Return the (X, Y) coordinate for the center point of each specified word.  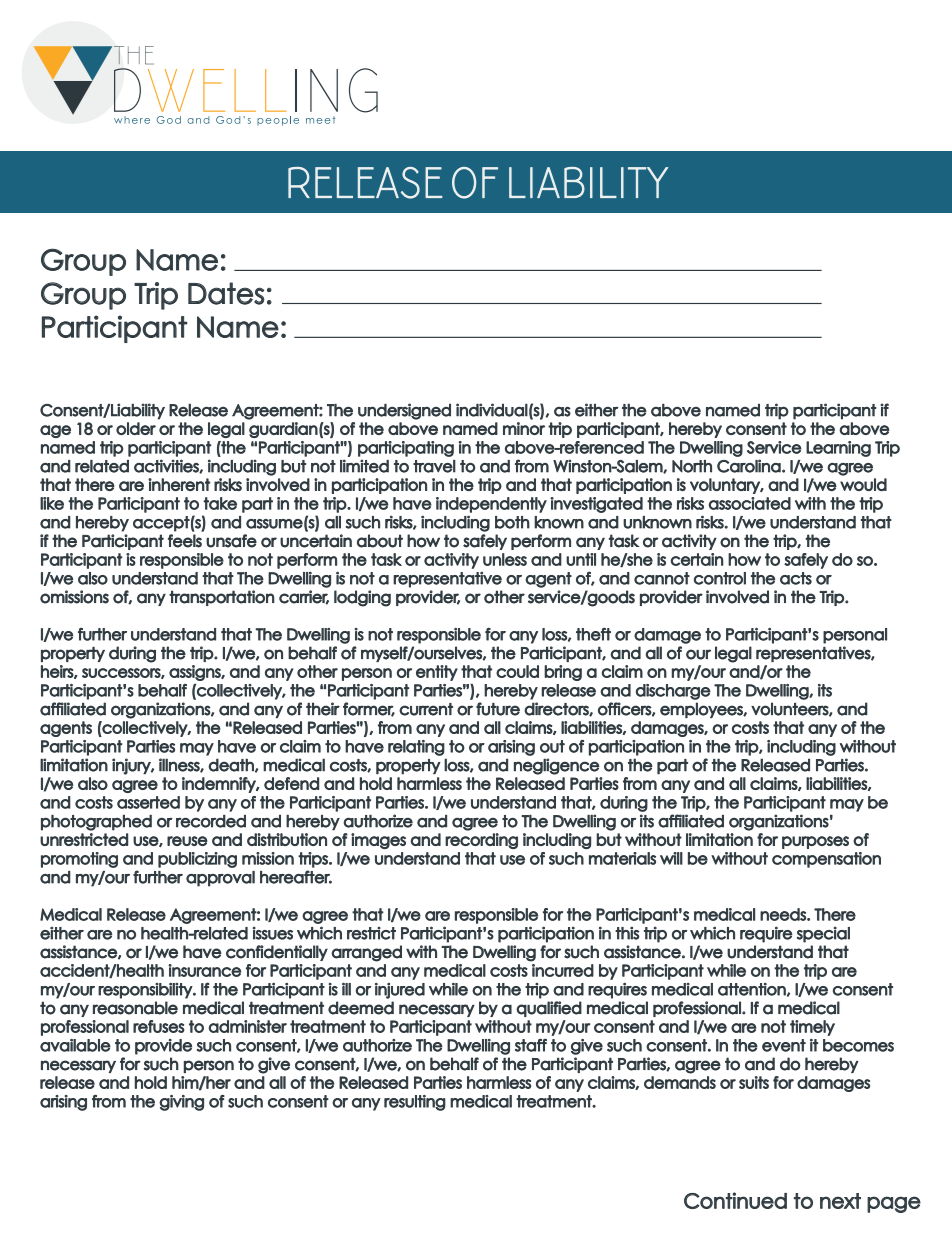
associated (750, 503)
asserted (148, 802)
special (823, 934)
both (512, 522)
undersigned (404, 411)
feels (185, 541)
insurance (204, 970)
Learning (838, 449)
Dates (226, 293)
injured (400, 991)
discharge (673, 692)
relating (416, 748)
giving (181, 1103)
